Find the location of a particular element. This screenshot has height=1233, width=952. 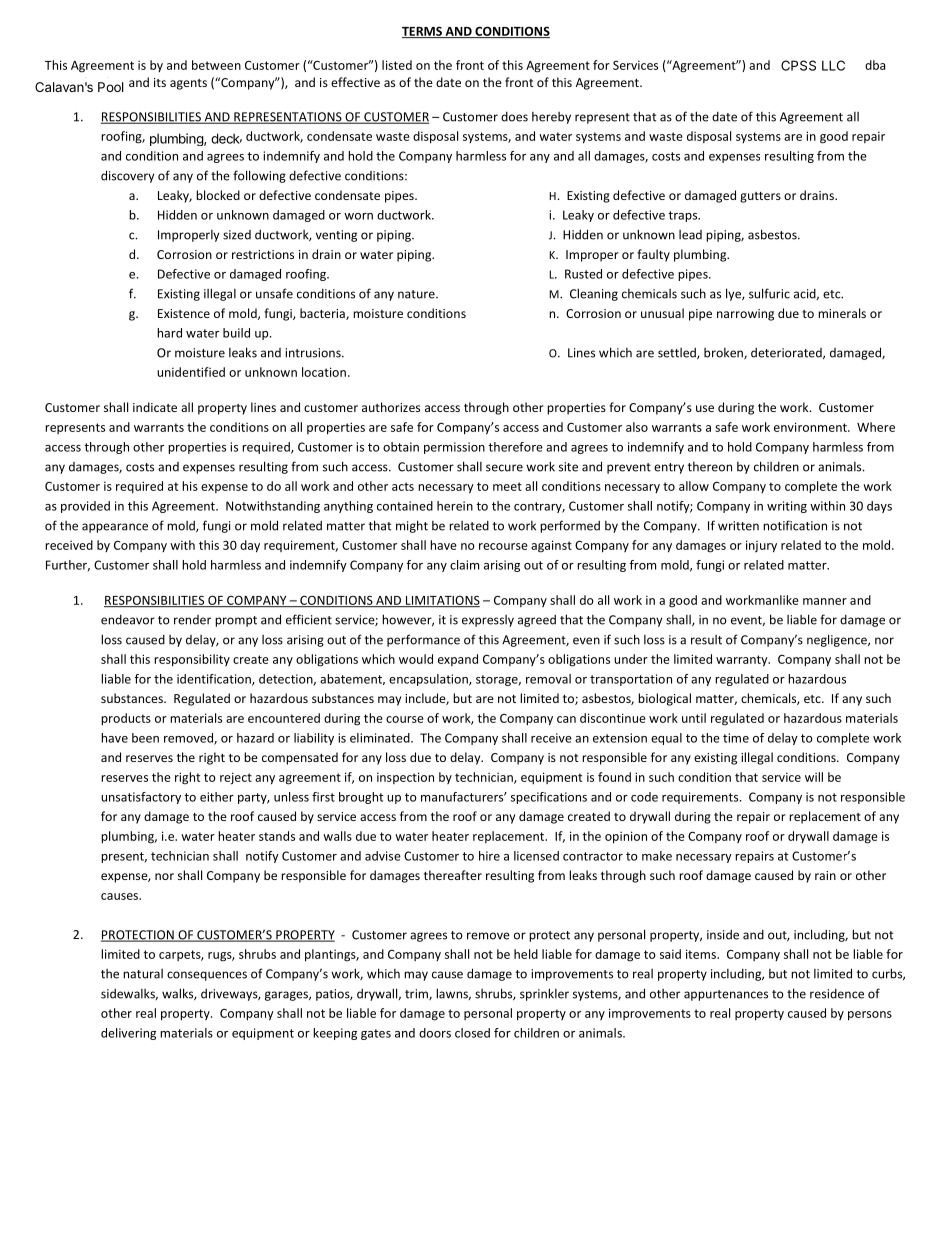

between is located at coordinates (216, 65).
